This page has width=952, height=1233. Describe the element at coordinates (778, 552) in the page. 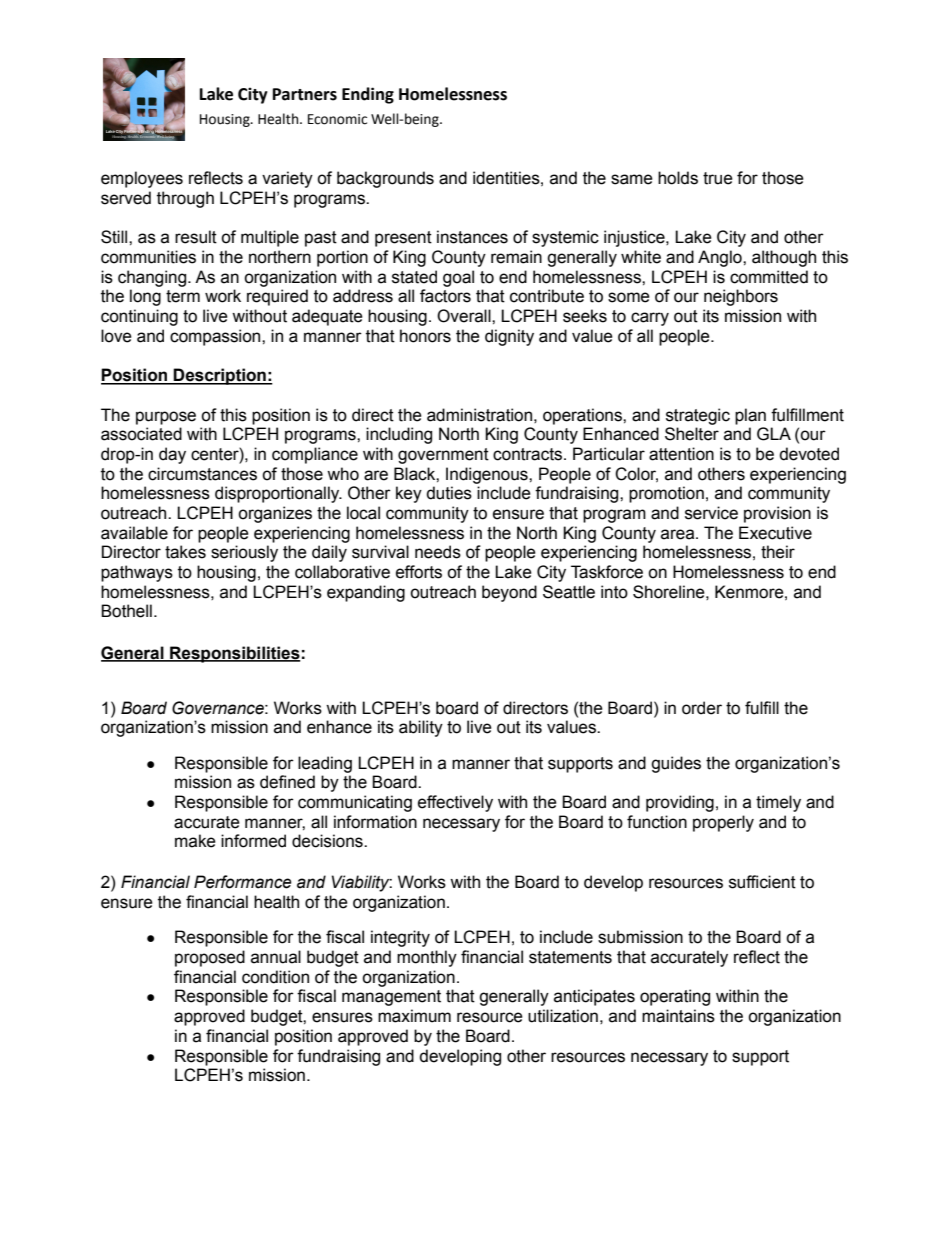

I see `their` at that location.
